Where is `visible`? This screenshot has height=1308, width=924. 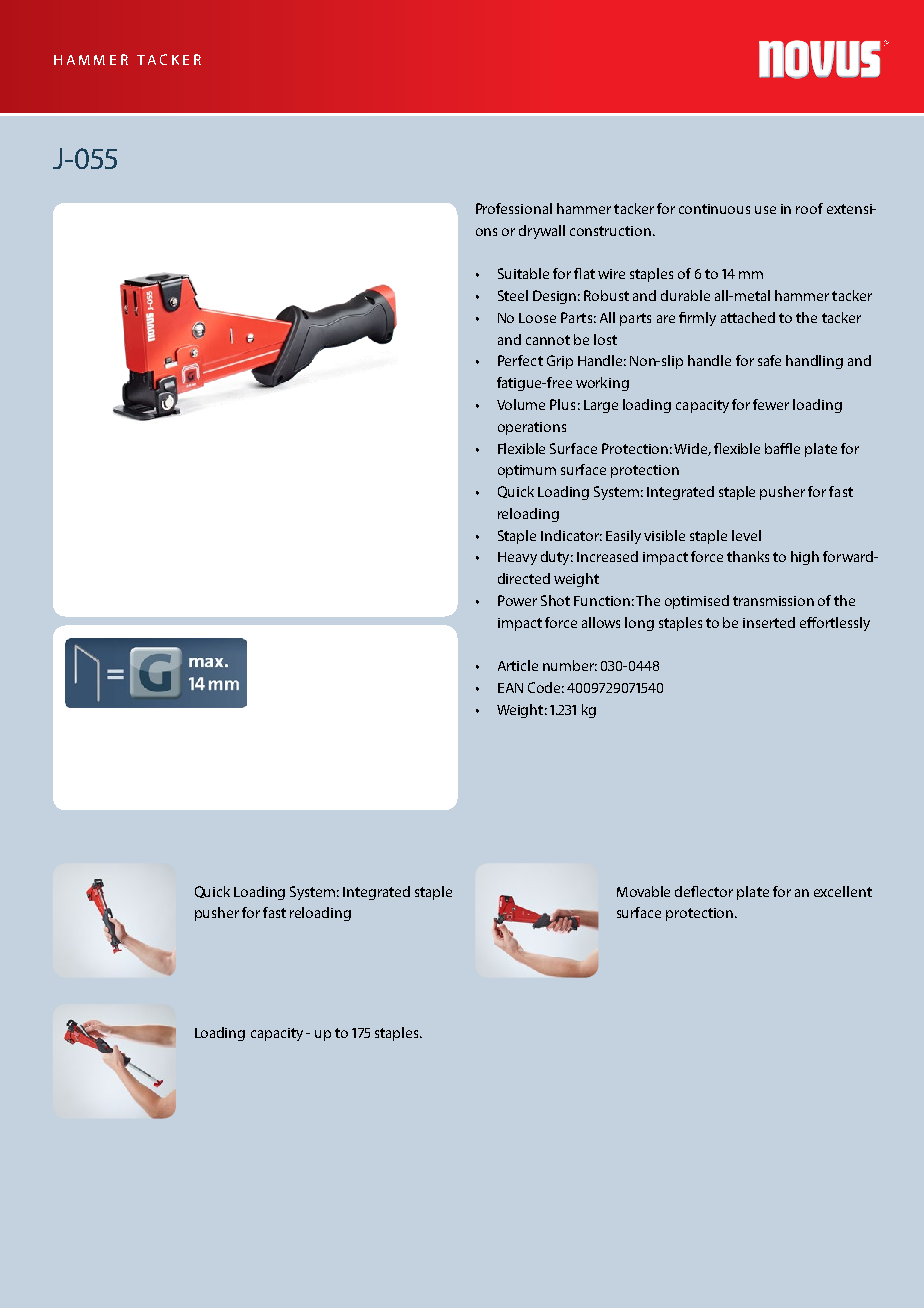
visible is located at coordinates (664, 535).
